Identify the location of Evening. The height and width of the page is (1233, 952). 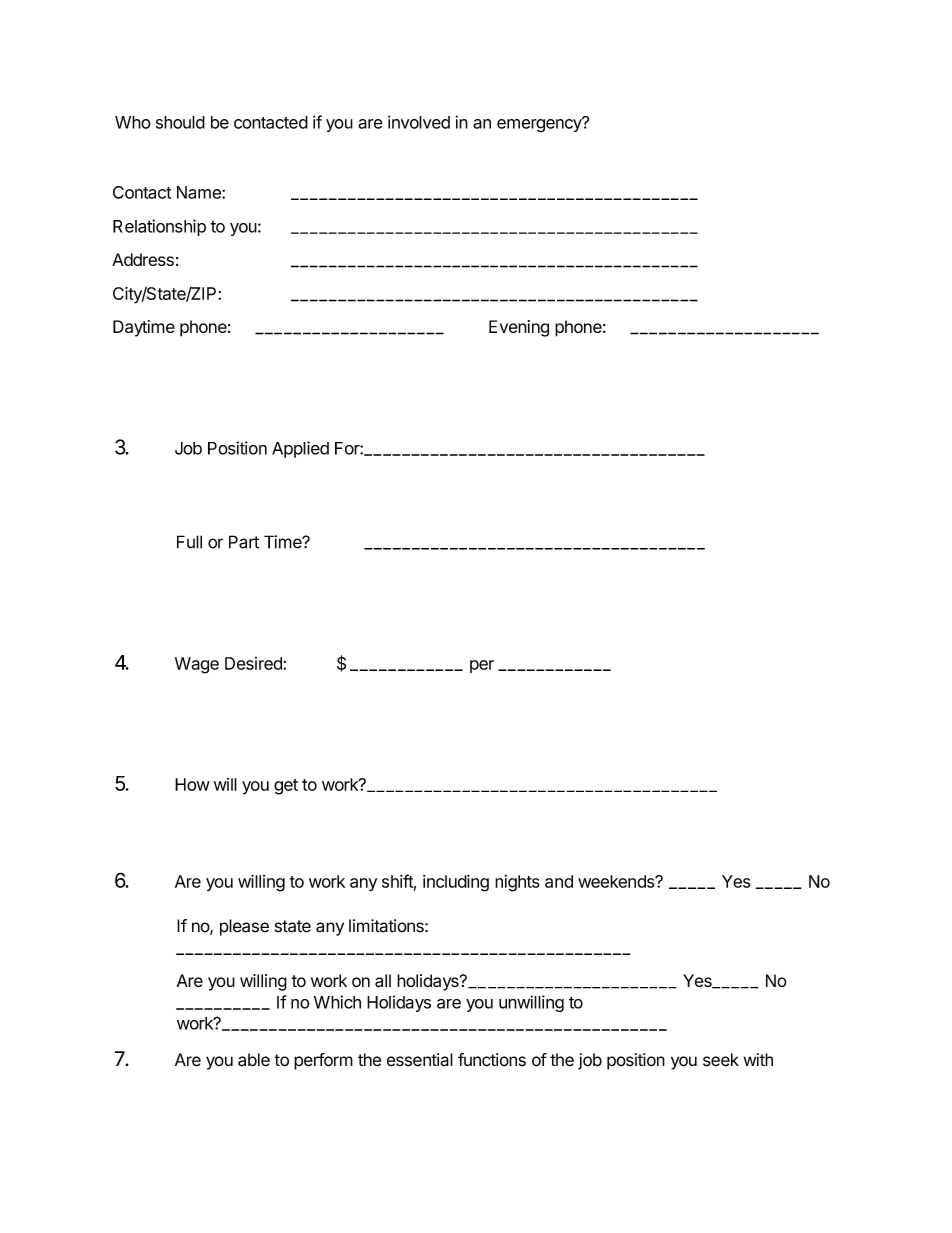
(519, 328).
